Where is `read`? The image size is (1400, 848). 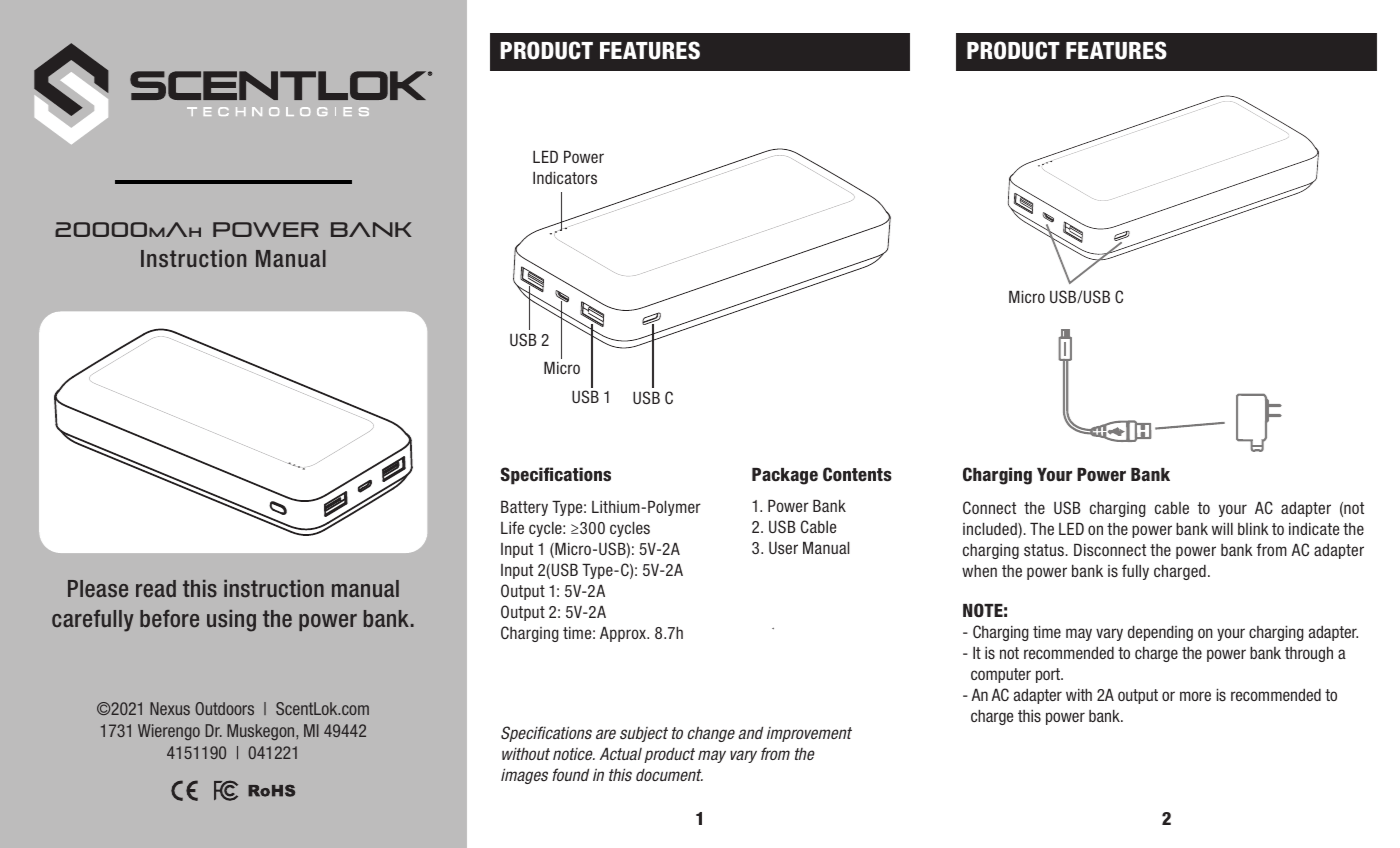
read is located at coordinates (156, 588).
